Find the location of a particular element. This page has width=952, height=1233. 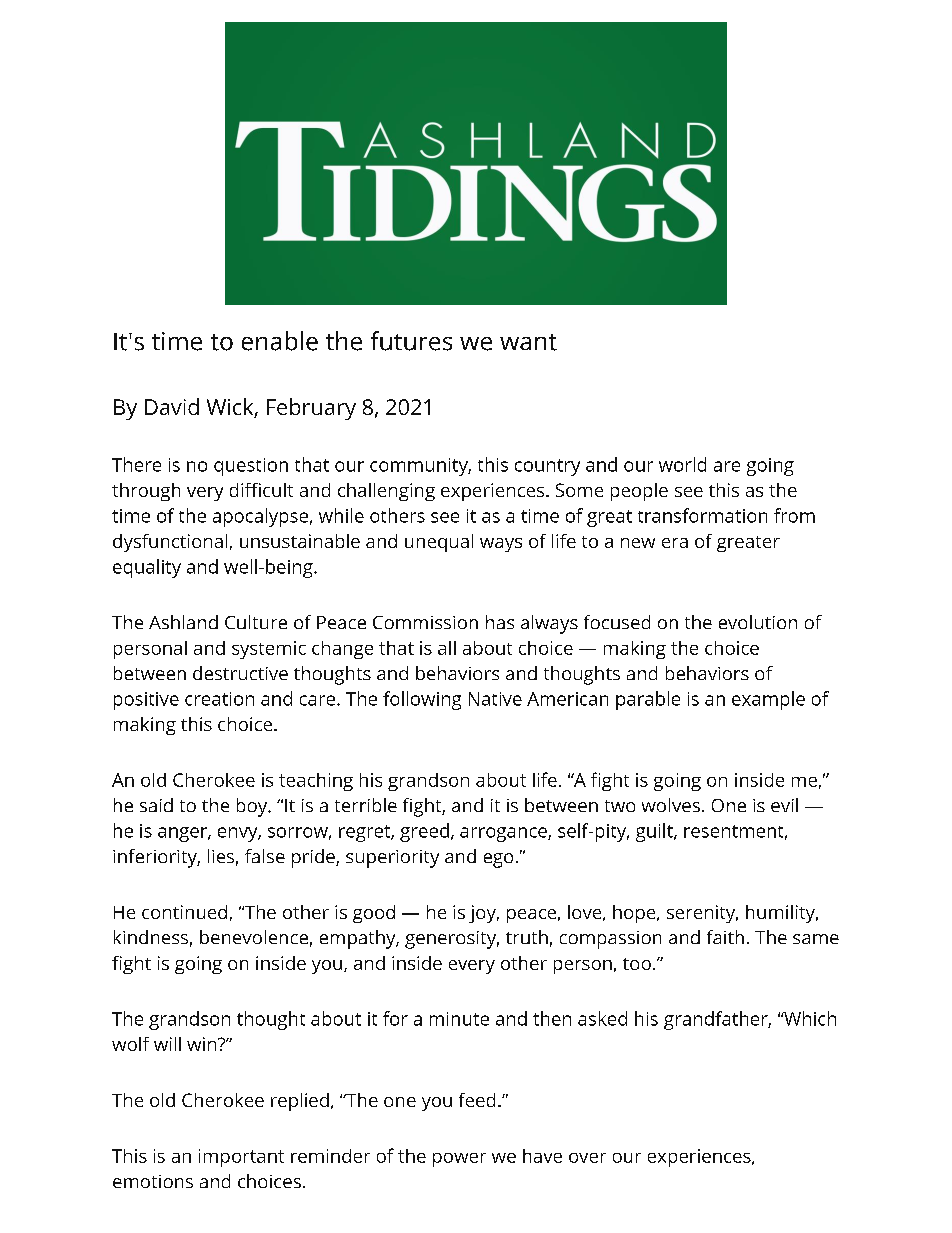

Ashland is located at coordinates (183, 622).
